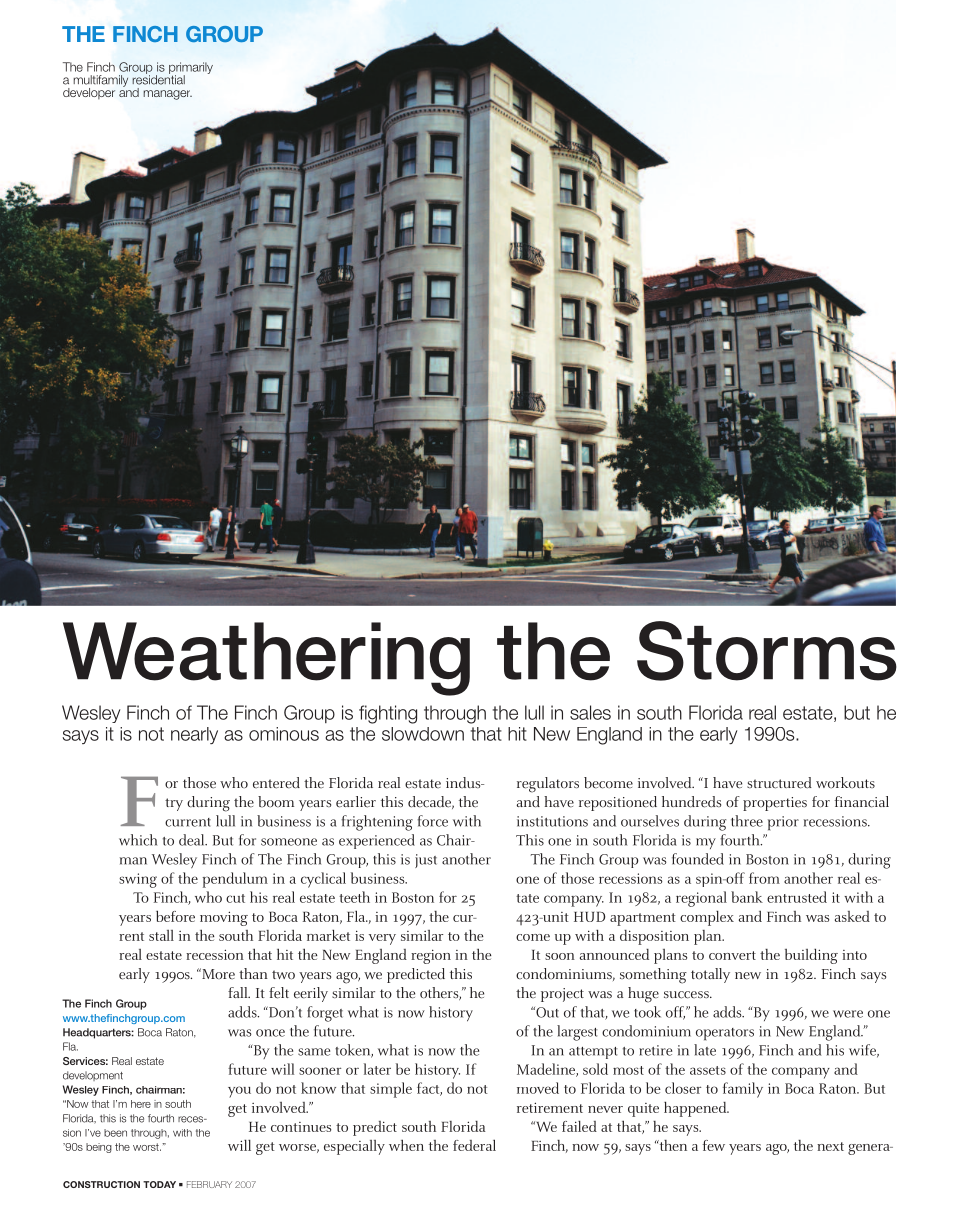  I want to click on primarily, so click(191, 69).
